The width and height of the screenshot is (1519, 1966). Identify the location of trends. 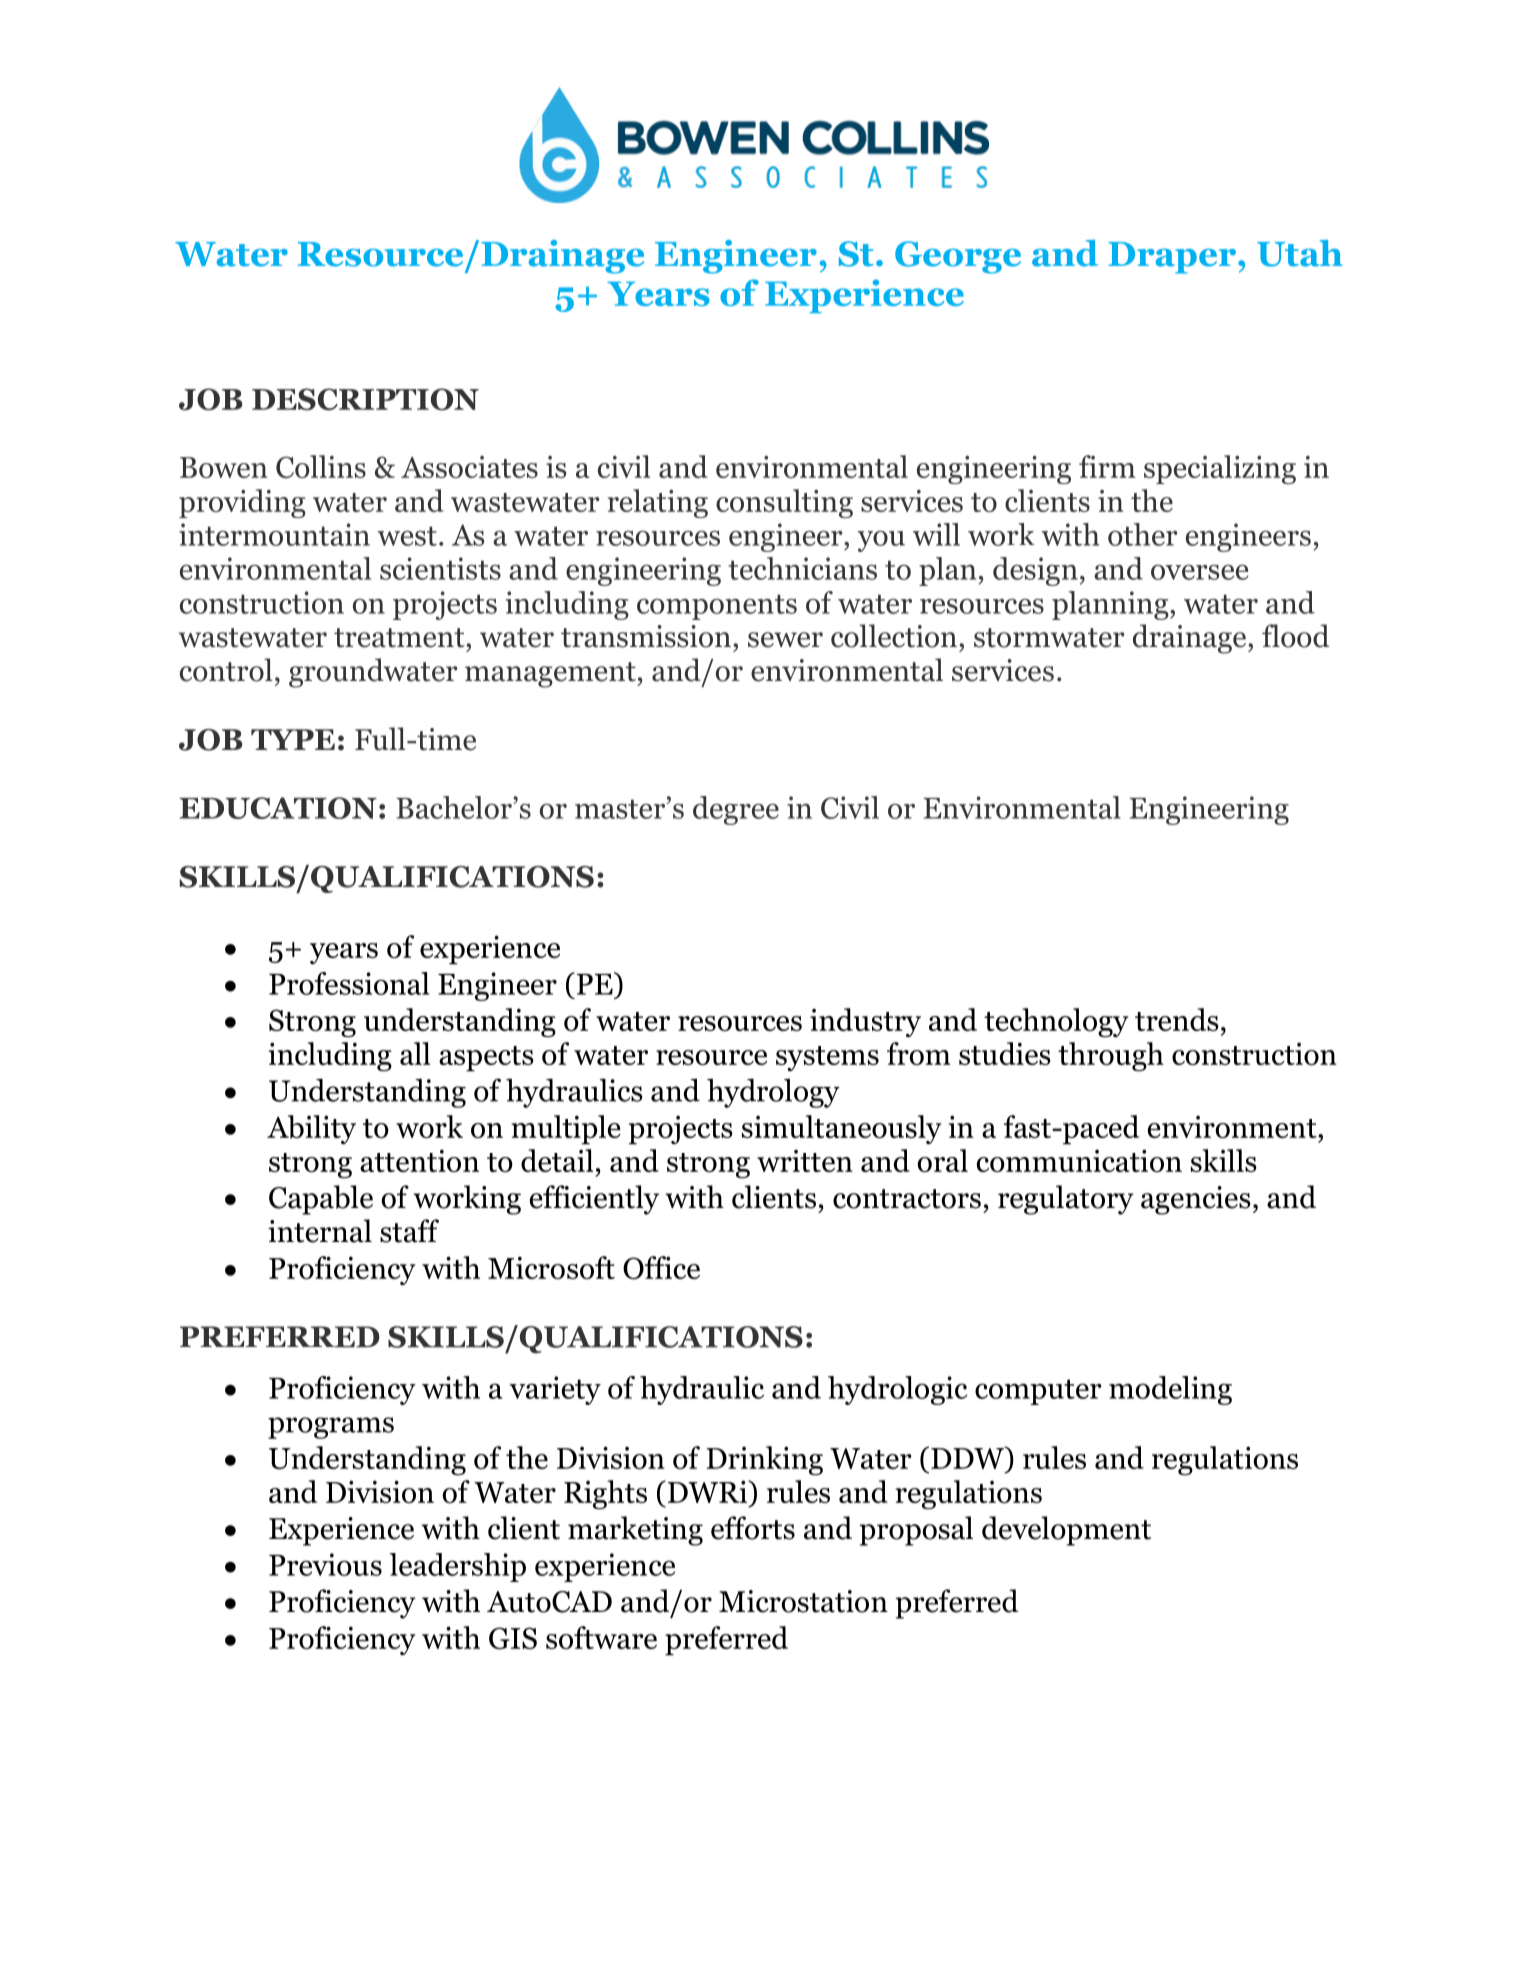
(1177, 1019).
